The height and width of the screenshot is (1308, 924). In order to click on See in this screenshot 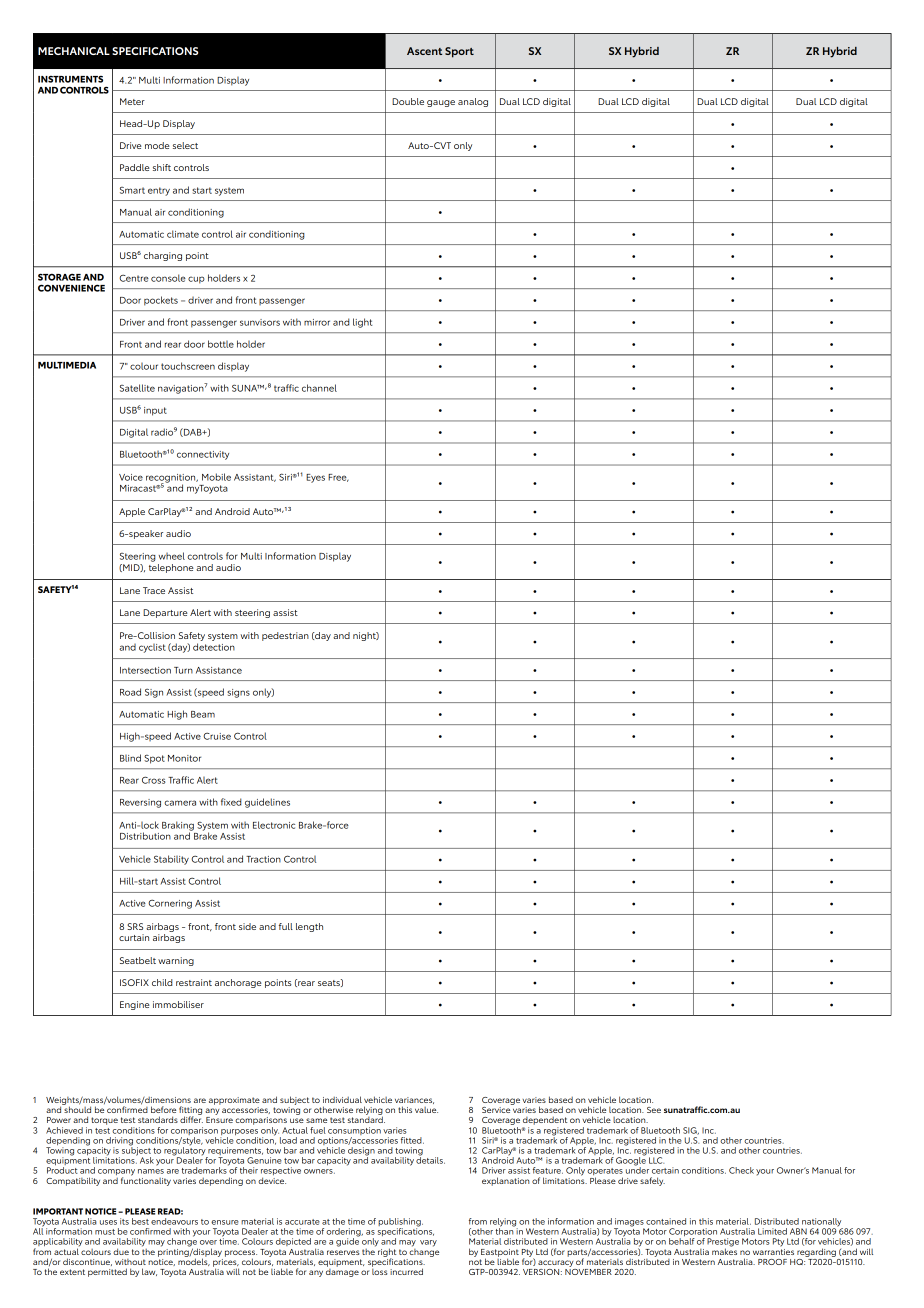, I will do `click(654, 1110)`.
